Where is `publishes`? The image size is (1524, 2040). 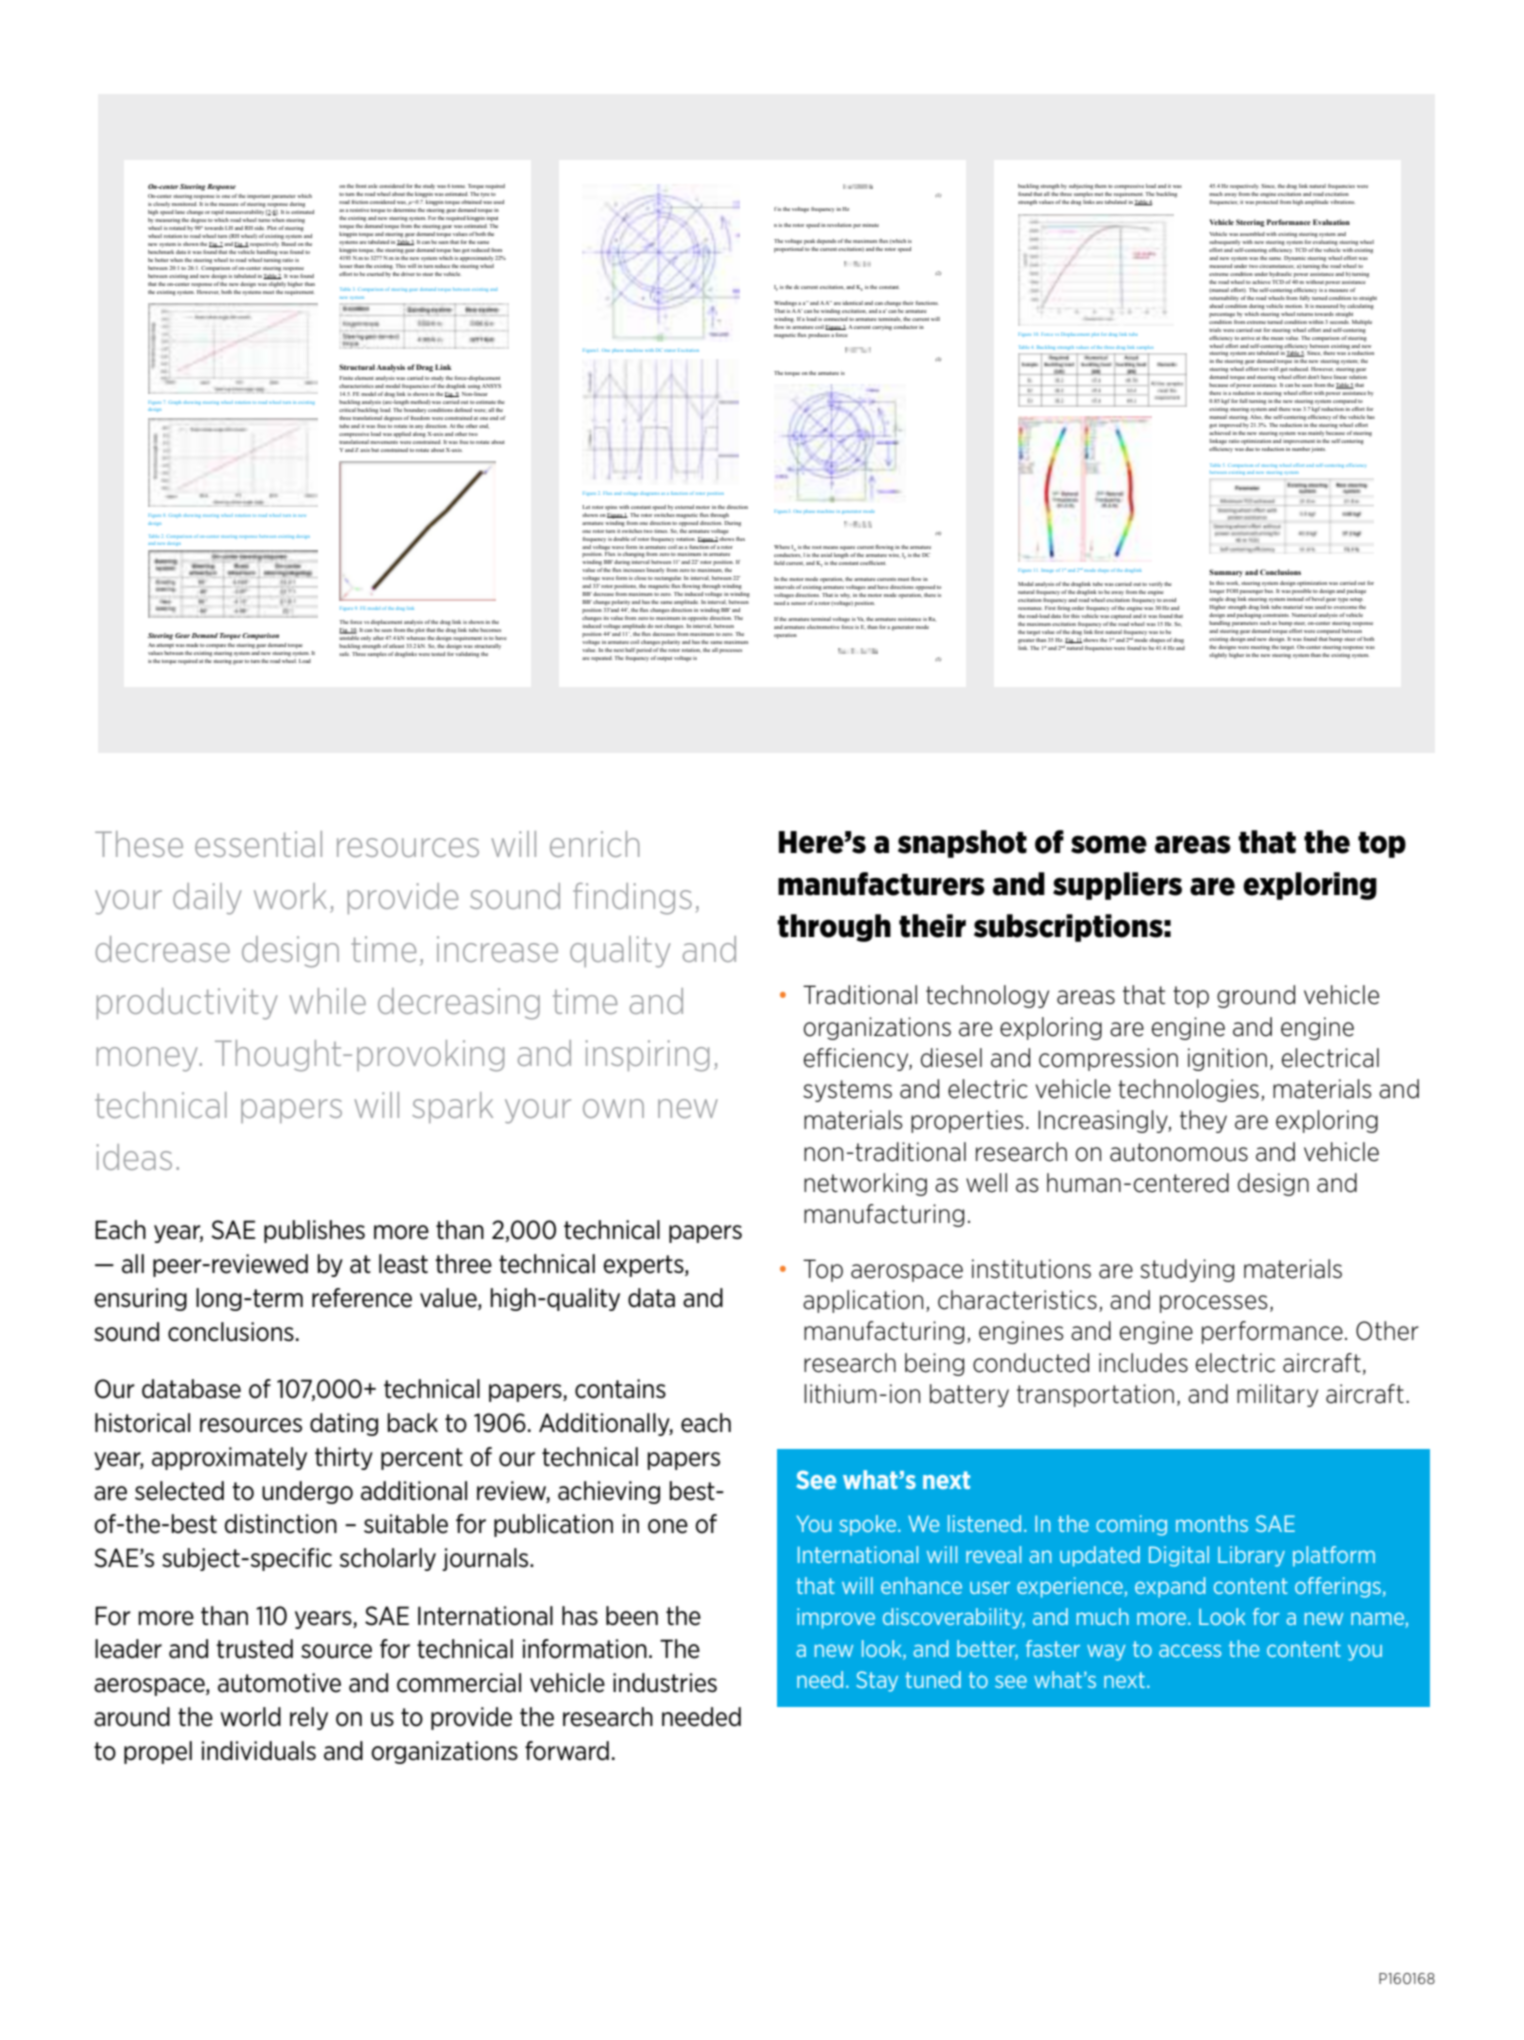 publishes is located at coordinates (314, 1231).
